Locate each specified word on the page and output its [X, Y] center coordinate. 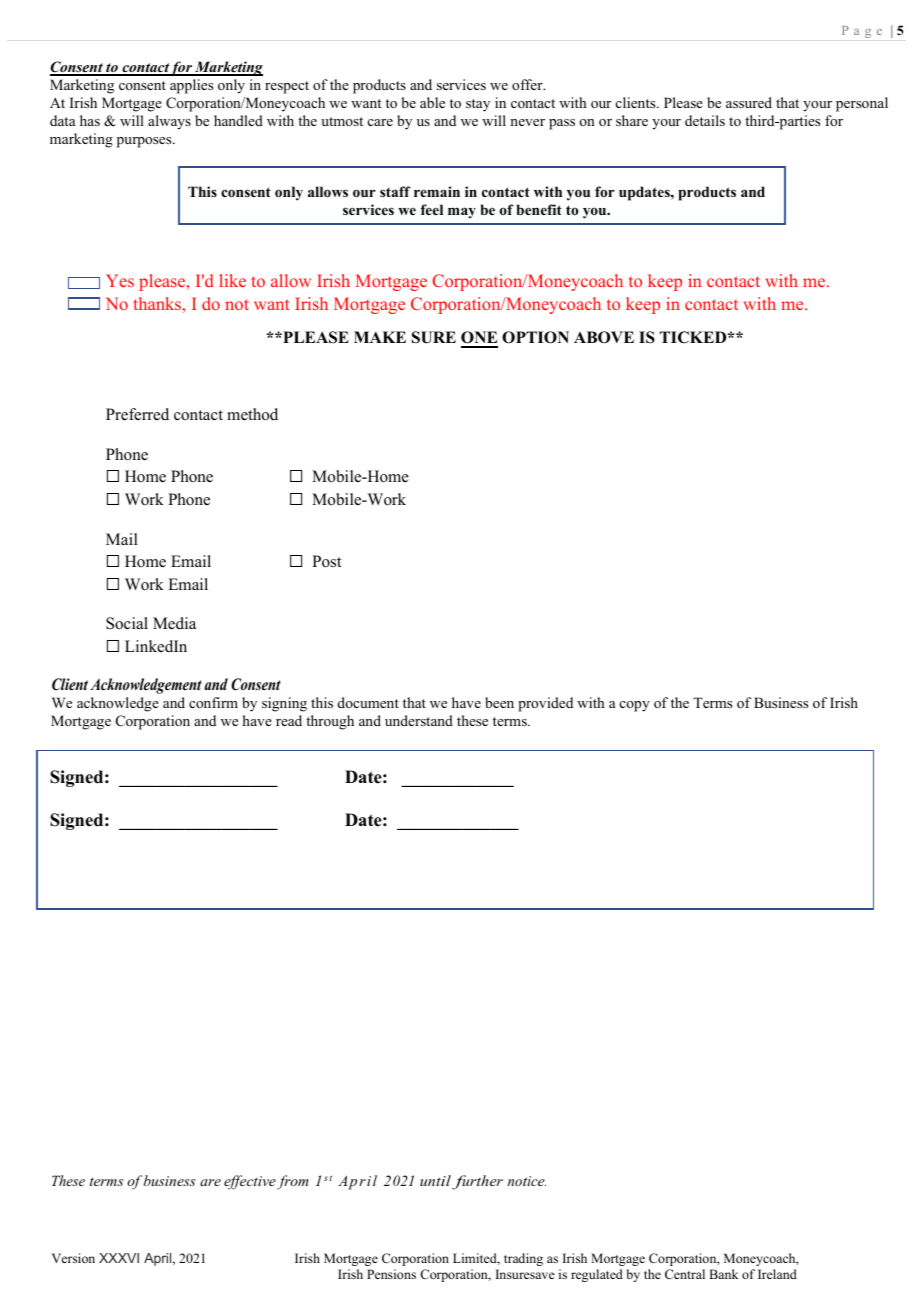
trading [523, 1259]
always [169, 122]
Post [327, 561]
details [705, 120]
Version [73, 1258]
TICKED [694, 337]
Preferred [137, 414]
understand [419, 720]
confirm [213, 702]
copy [635, 706]
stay [478, 105]
